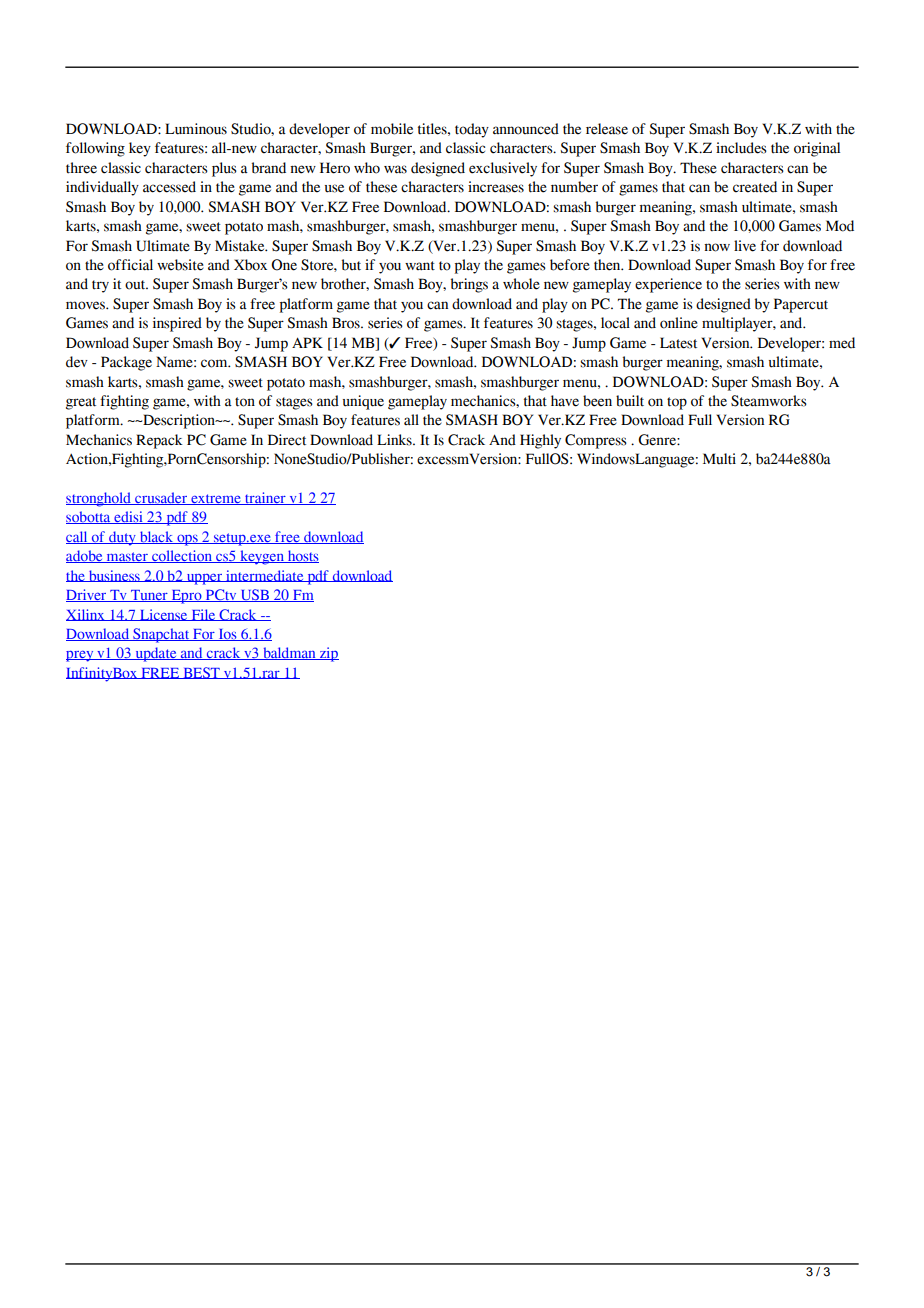  What do you see at coordinates (472, 130) in the screenshot?
I see `today` at bounding box center [472, 130].
